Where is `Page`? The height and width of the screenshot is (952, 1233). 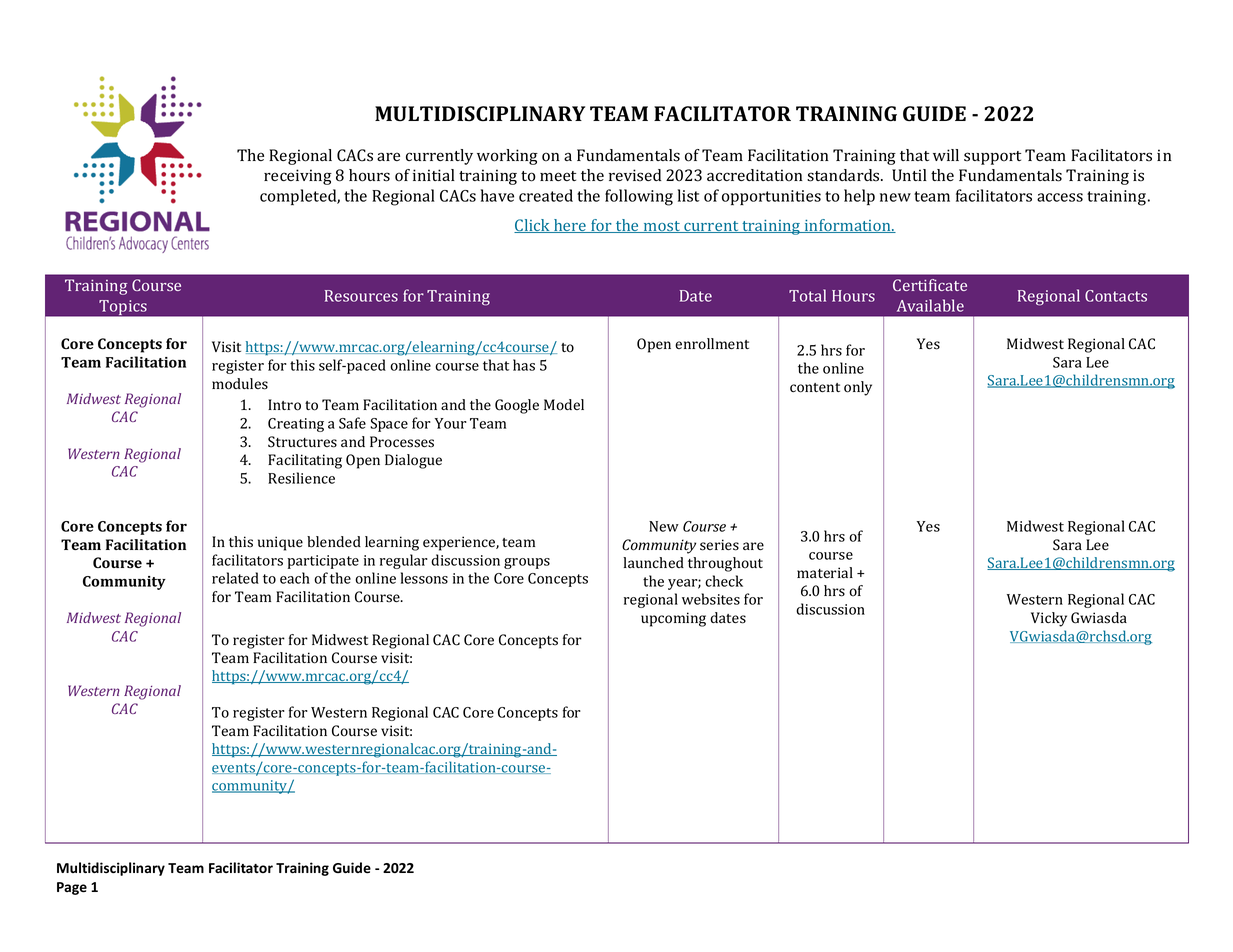 Page is located at coordinates (72, 888).
